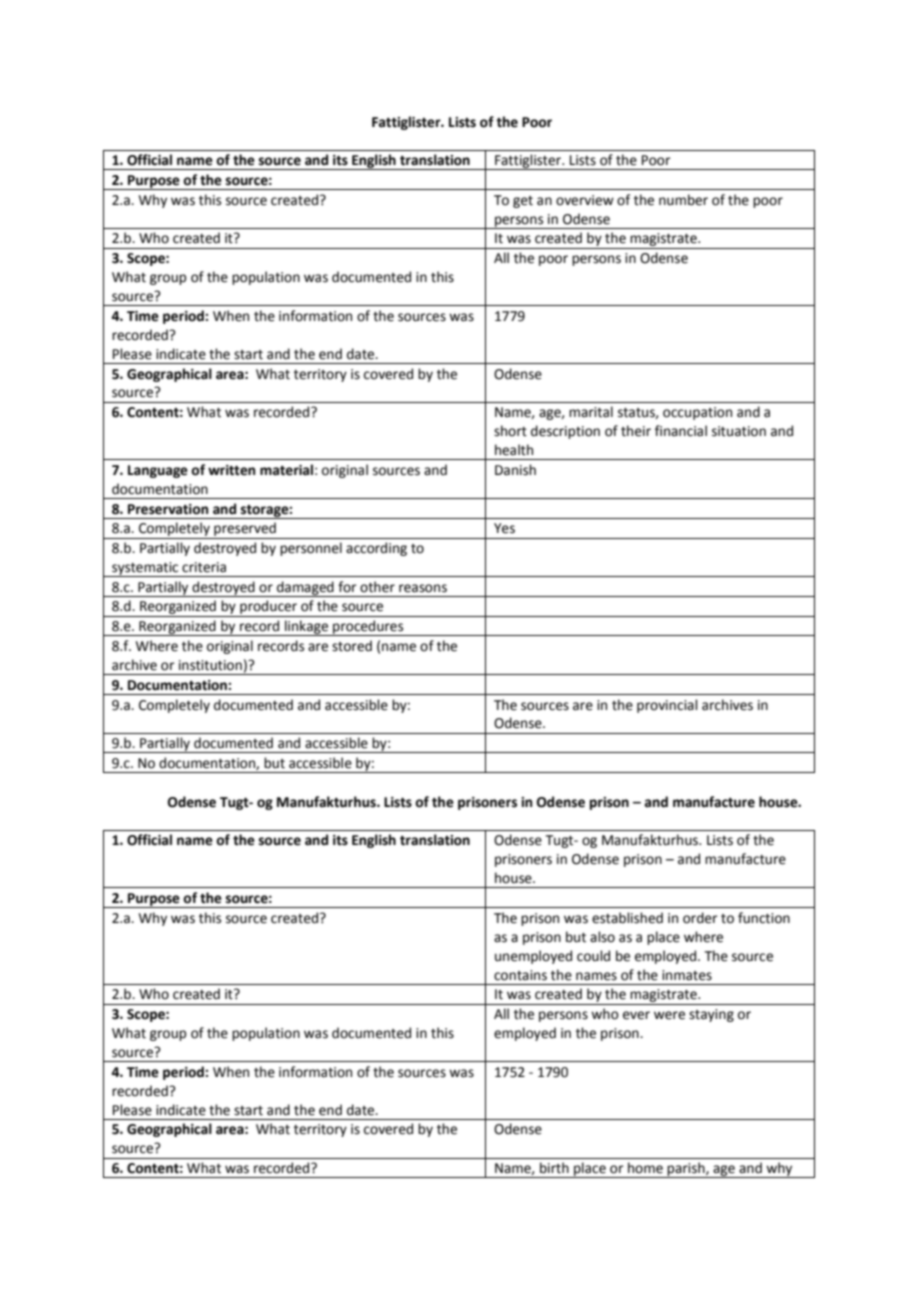 This document has height=1308, width=924. I want to click on number, so click(683, 200).
